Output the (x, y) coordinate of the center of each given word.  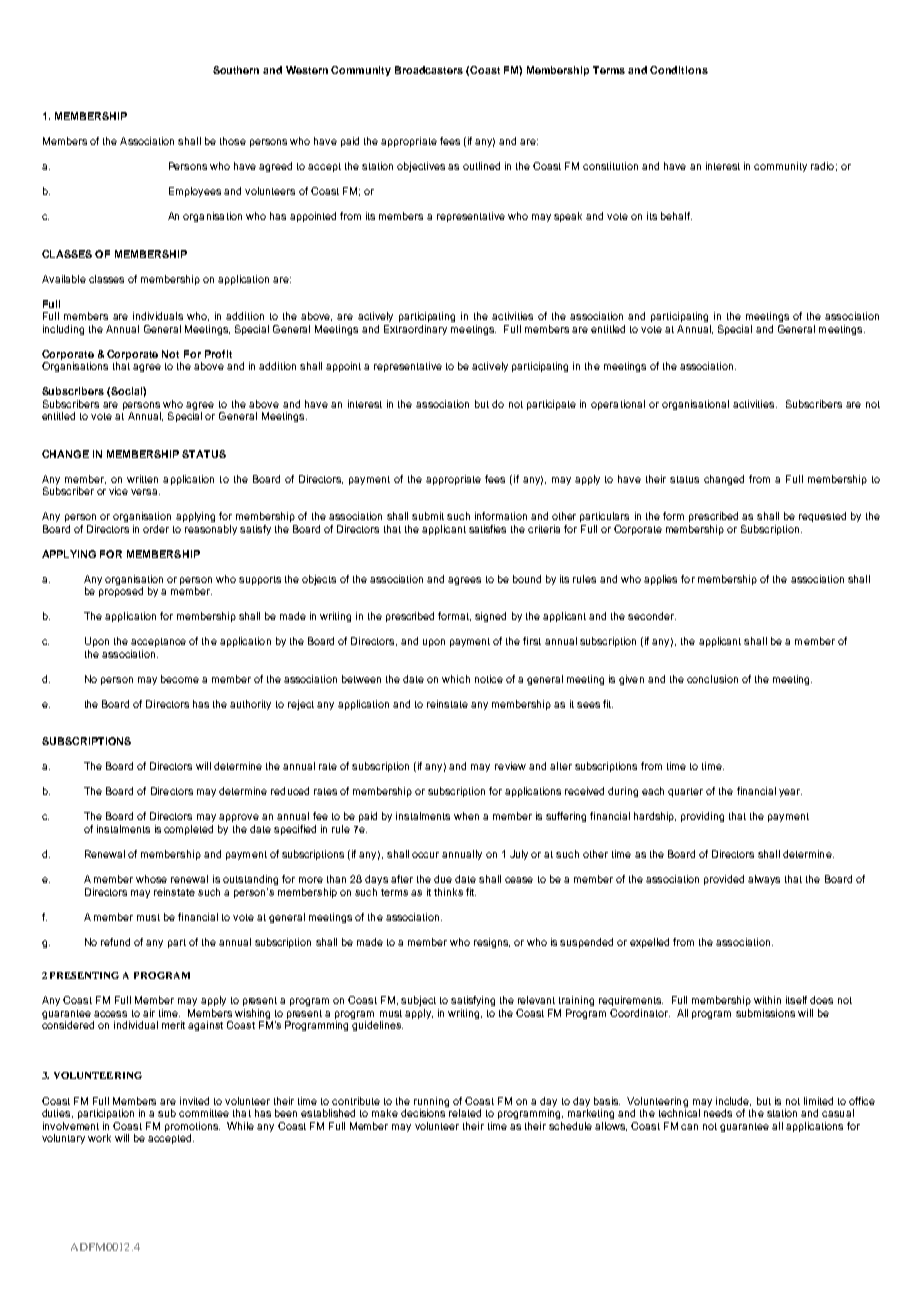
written (142, 479)
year (790, 793)
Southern (236, 70)
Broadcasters (429, 70)
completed (188, 830)
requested (822, 517)
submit (428, 516)
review (510, 766)
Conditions (679, 70)
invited (194, 1101)
